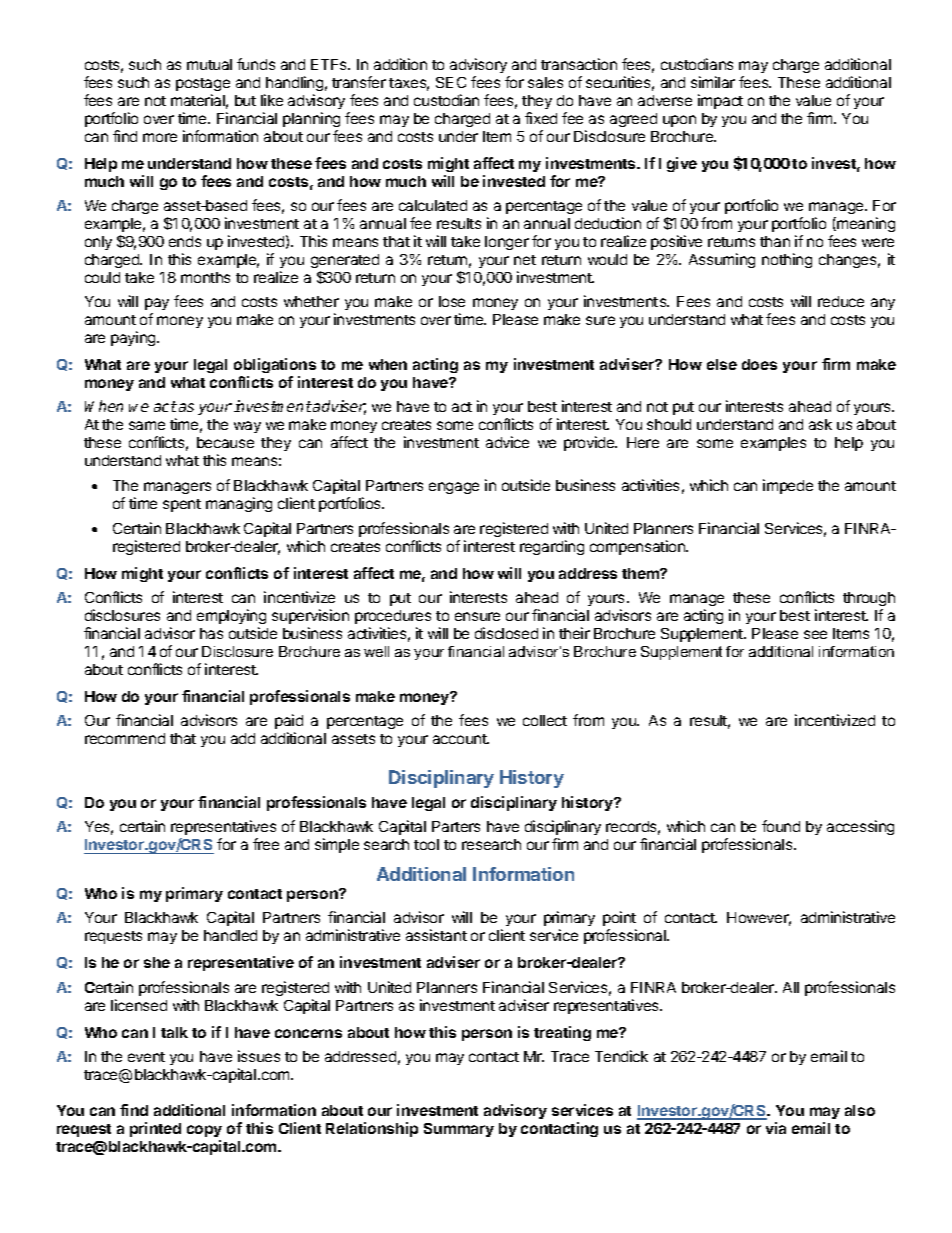  Describe the element at coordinates (545, 82) in the screenshot. I see `sales` at that location.
